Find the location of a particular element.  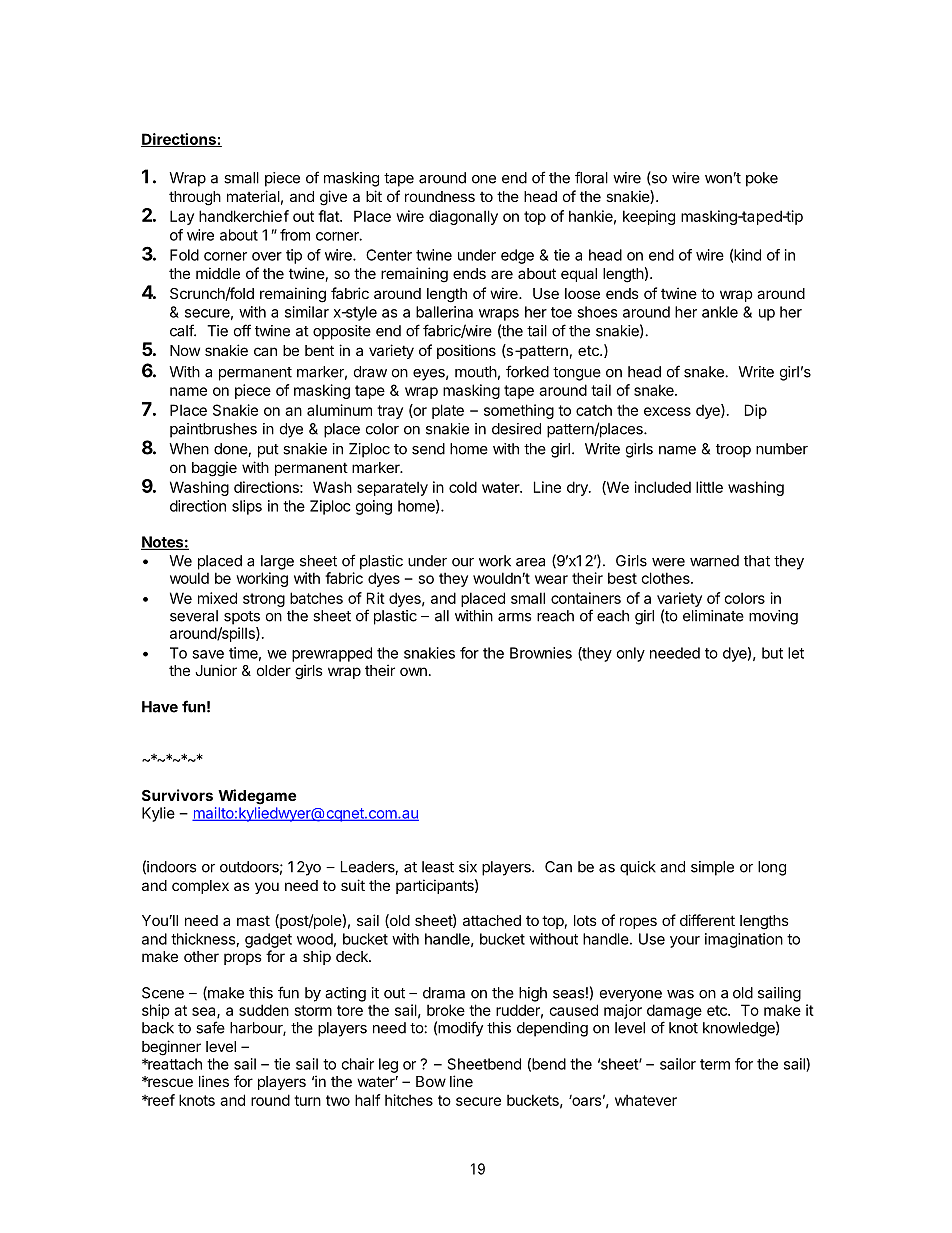

mouth is located at coordinates (476, 372).
